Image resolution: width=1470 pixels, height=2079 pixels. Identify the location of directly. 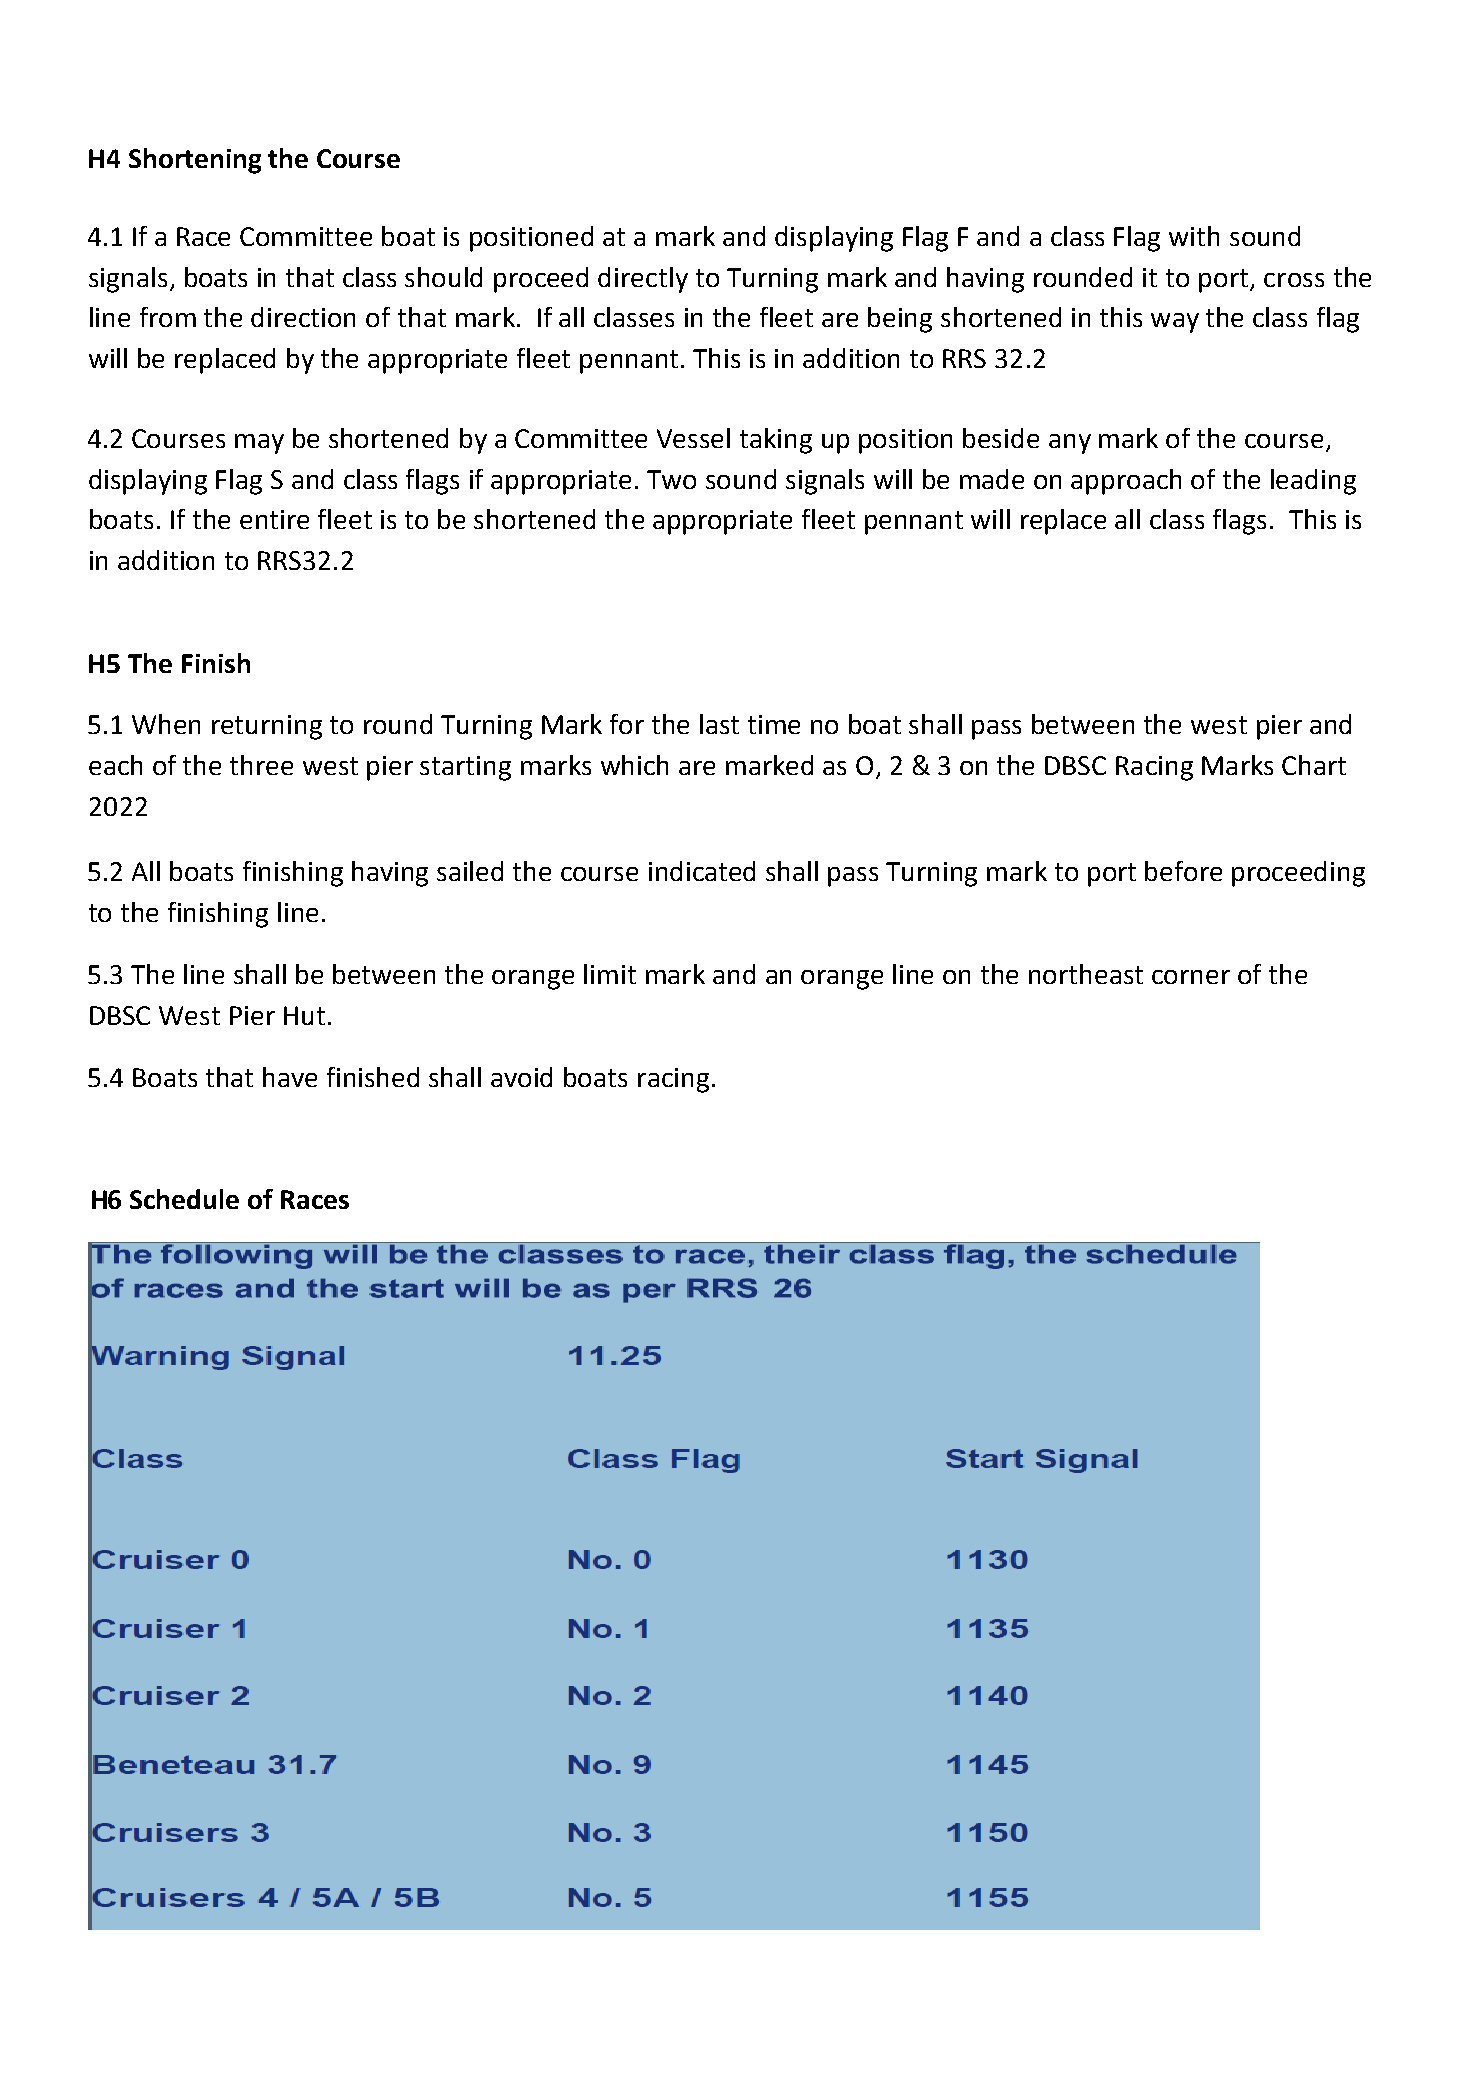
(643, 280).
